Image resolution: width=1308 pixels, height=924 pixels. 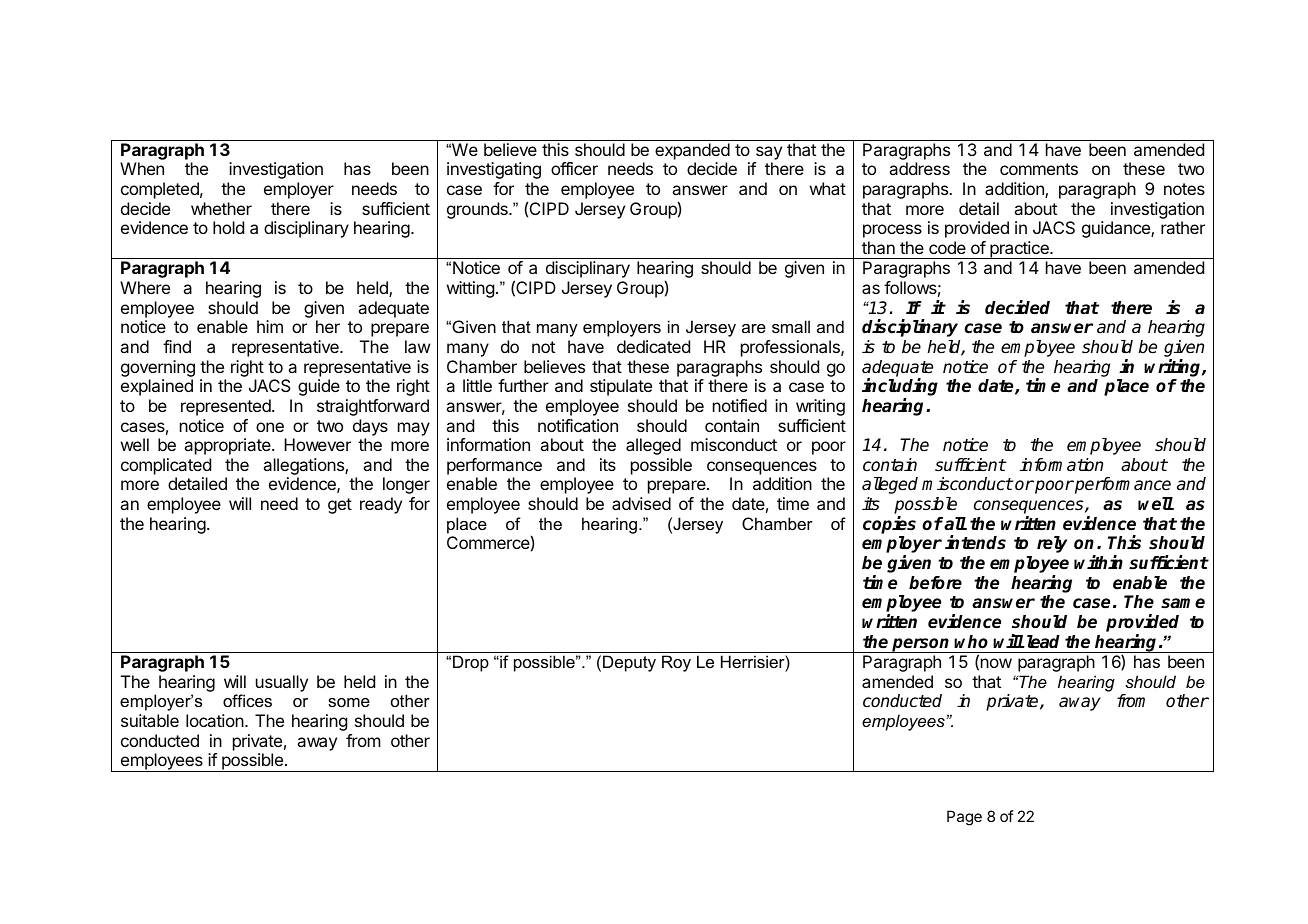 What do you see at coordinates (270, 326) in the screenshot?
I see `him` at bounding box center [270, 326].
